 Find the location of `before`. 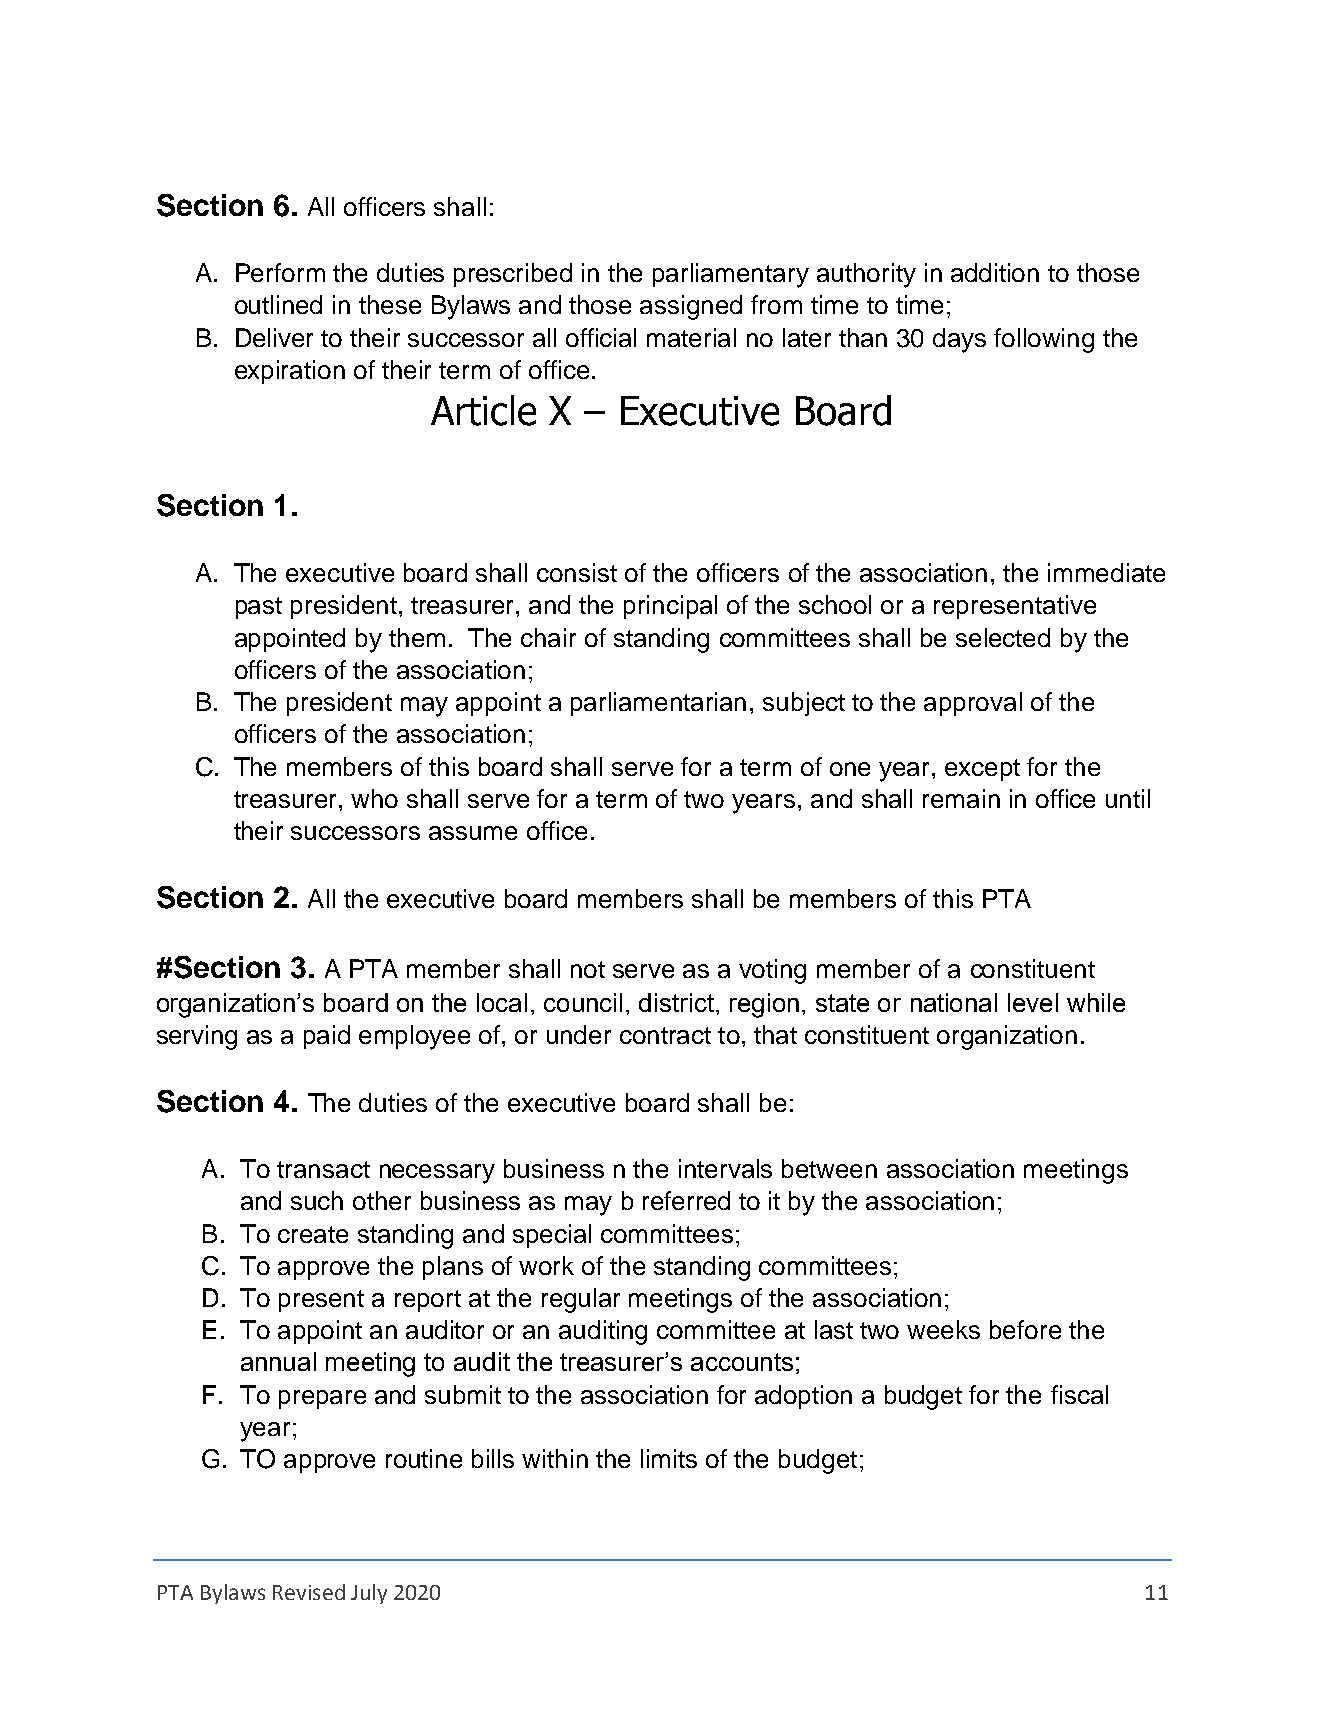

before is located at coordinates (1025, 1329).
